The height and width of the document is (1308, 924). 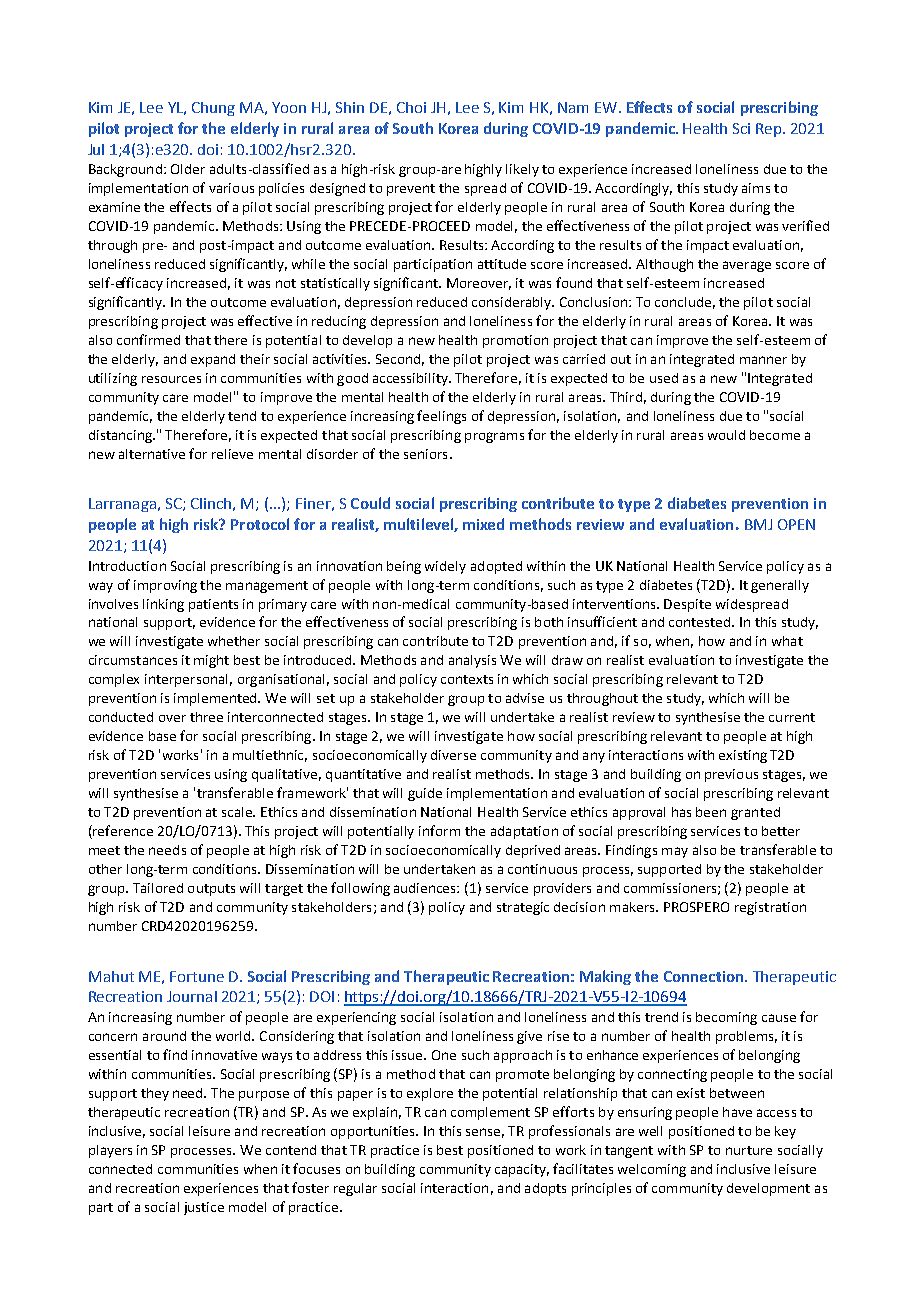 What do you see at coordinates (411, 107) in the document?
I see `Choi` at bounding box center [411, 107].
